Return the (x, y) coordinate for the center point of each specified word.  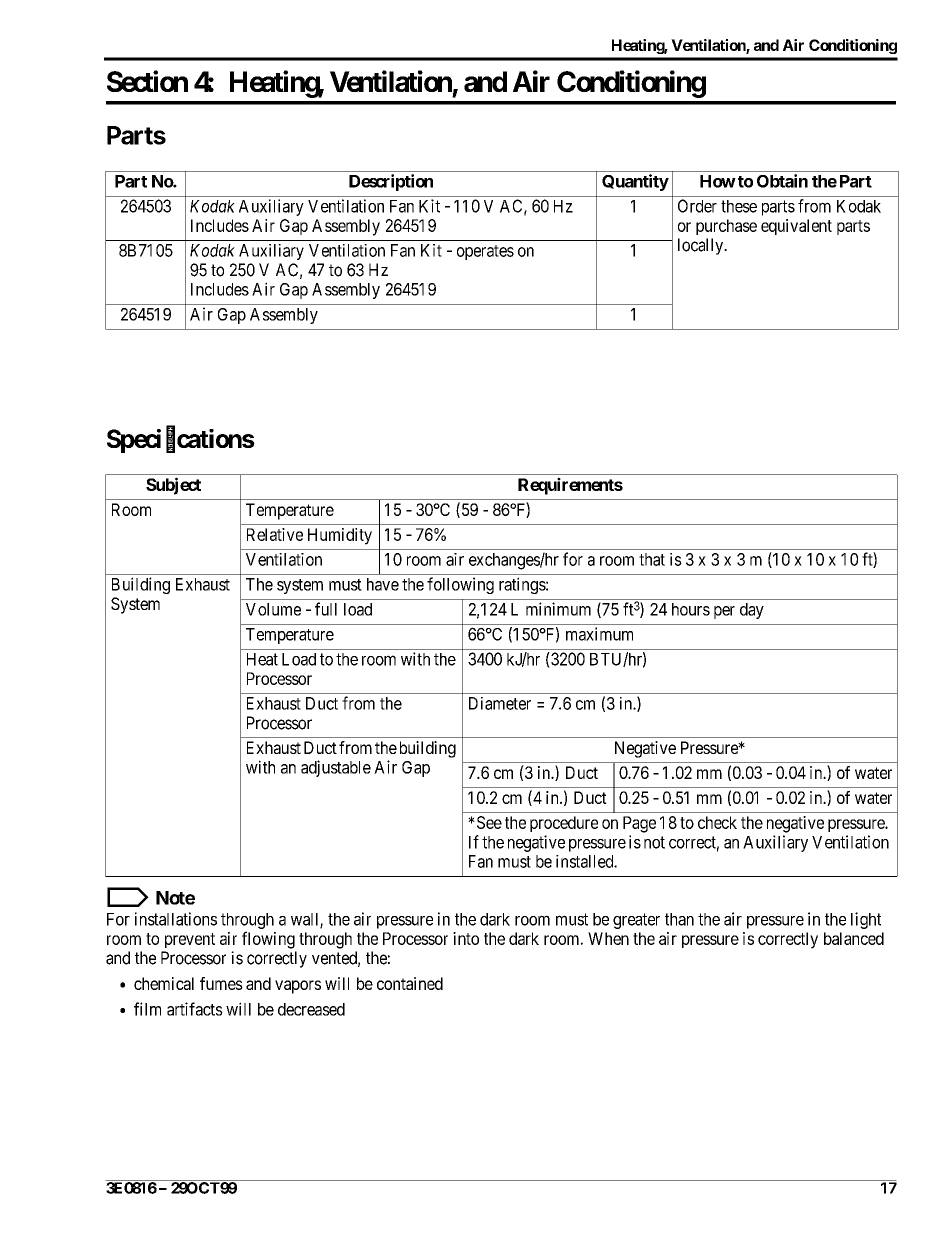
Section (147, 81)
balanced (854, 938)
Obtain (782, 181)
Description (391, 182)
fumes (221, 983)
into (466, 938)
